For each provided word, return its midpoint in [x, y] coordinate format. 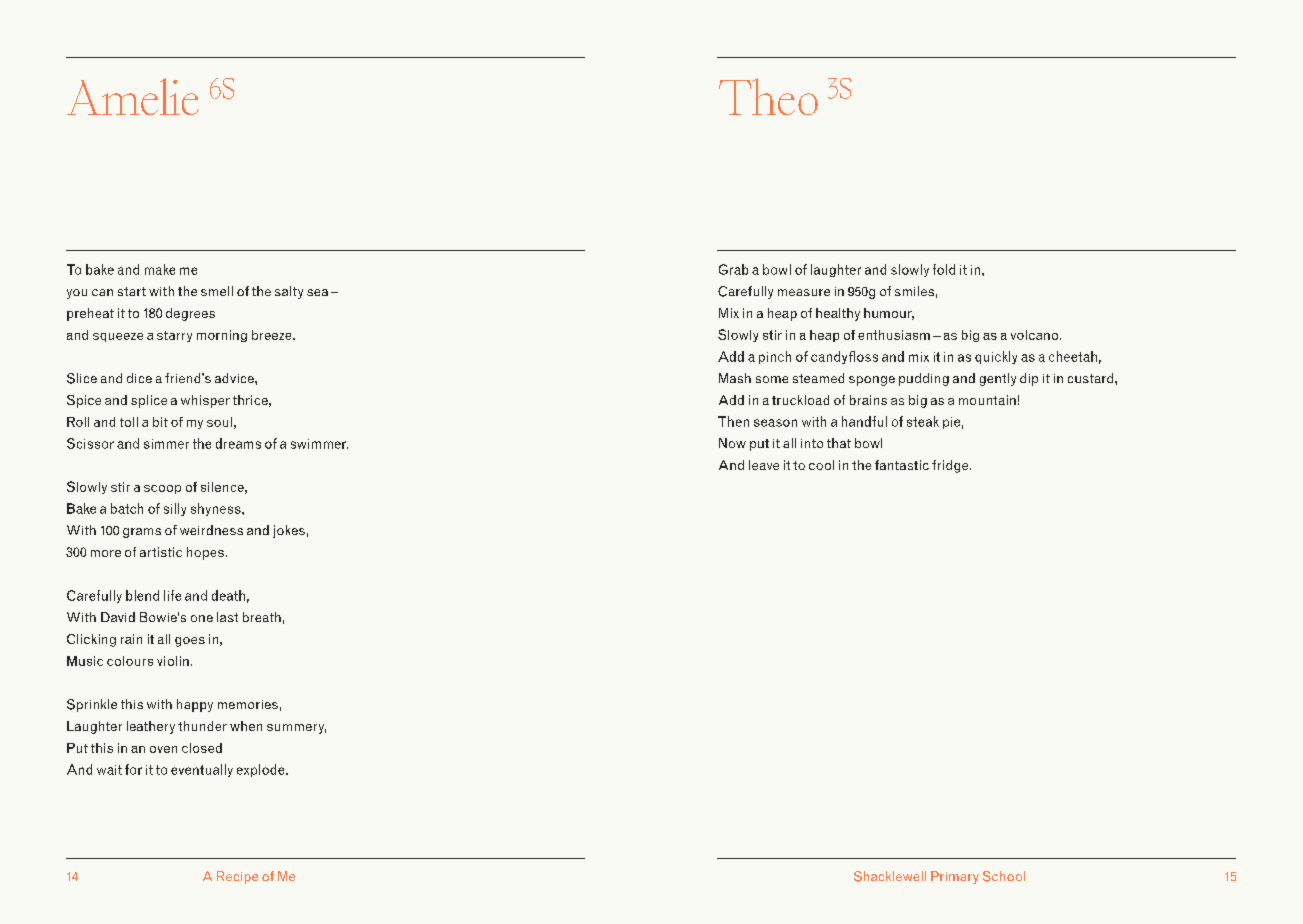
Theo [768, 96]
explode [262, 770]
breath [262, 617]
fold [944, 269]
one [202, 618]
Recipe [237, 877]
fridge [951, 466]
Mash [735, 378]
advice [235, 378]
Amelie [133, 96]
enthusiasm [894, 335]
